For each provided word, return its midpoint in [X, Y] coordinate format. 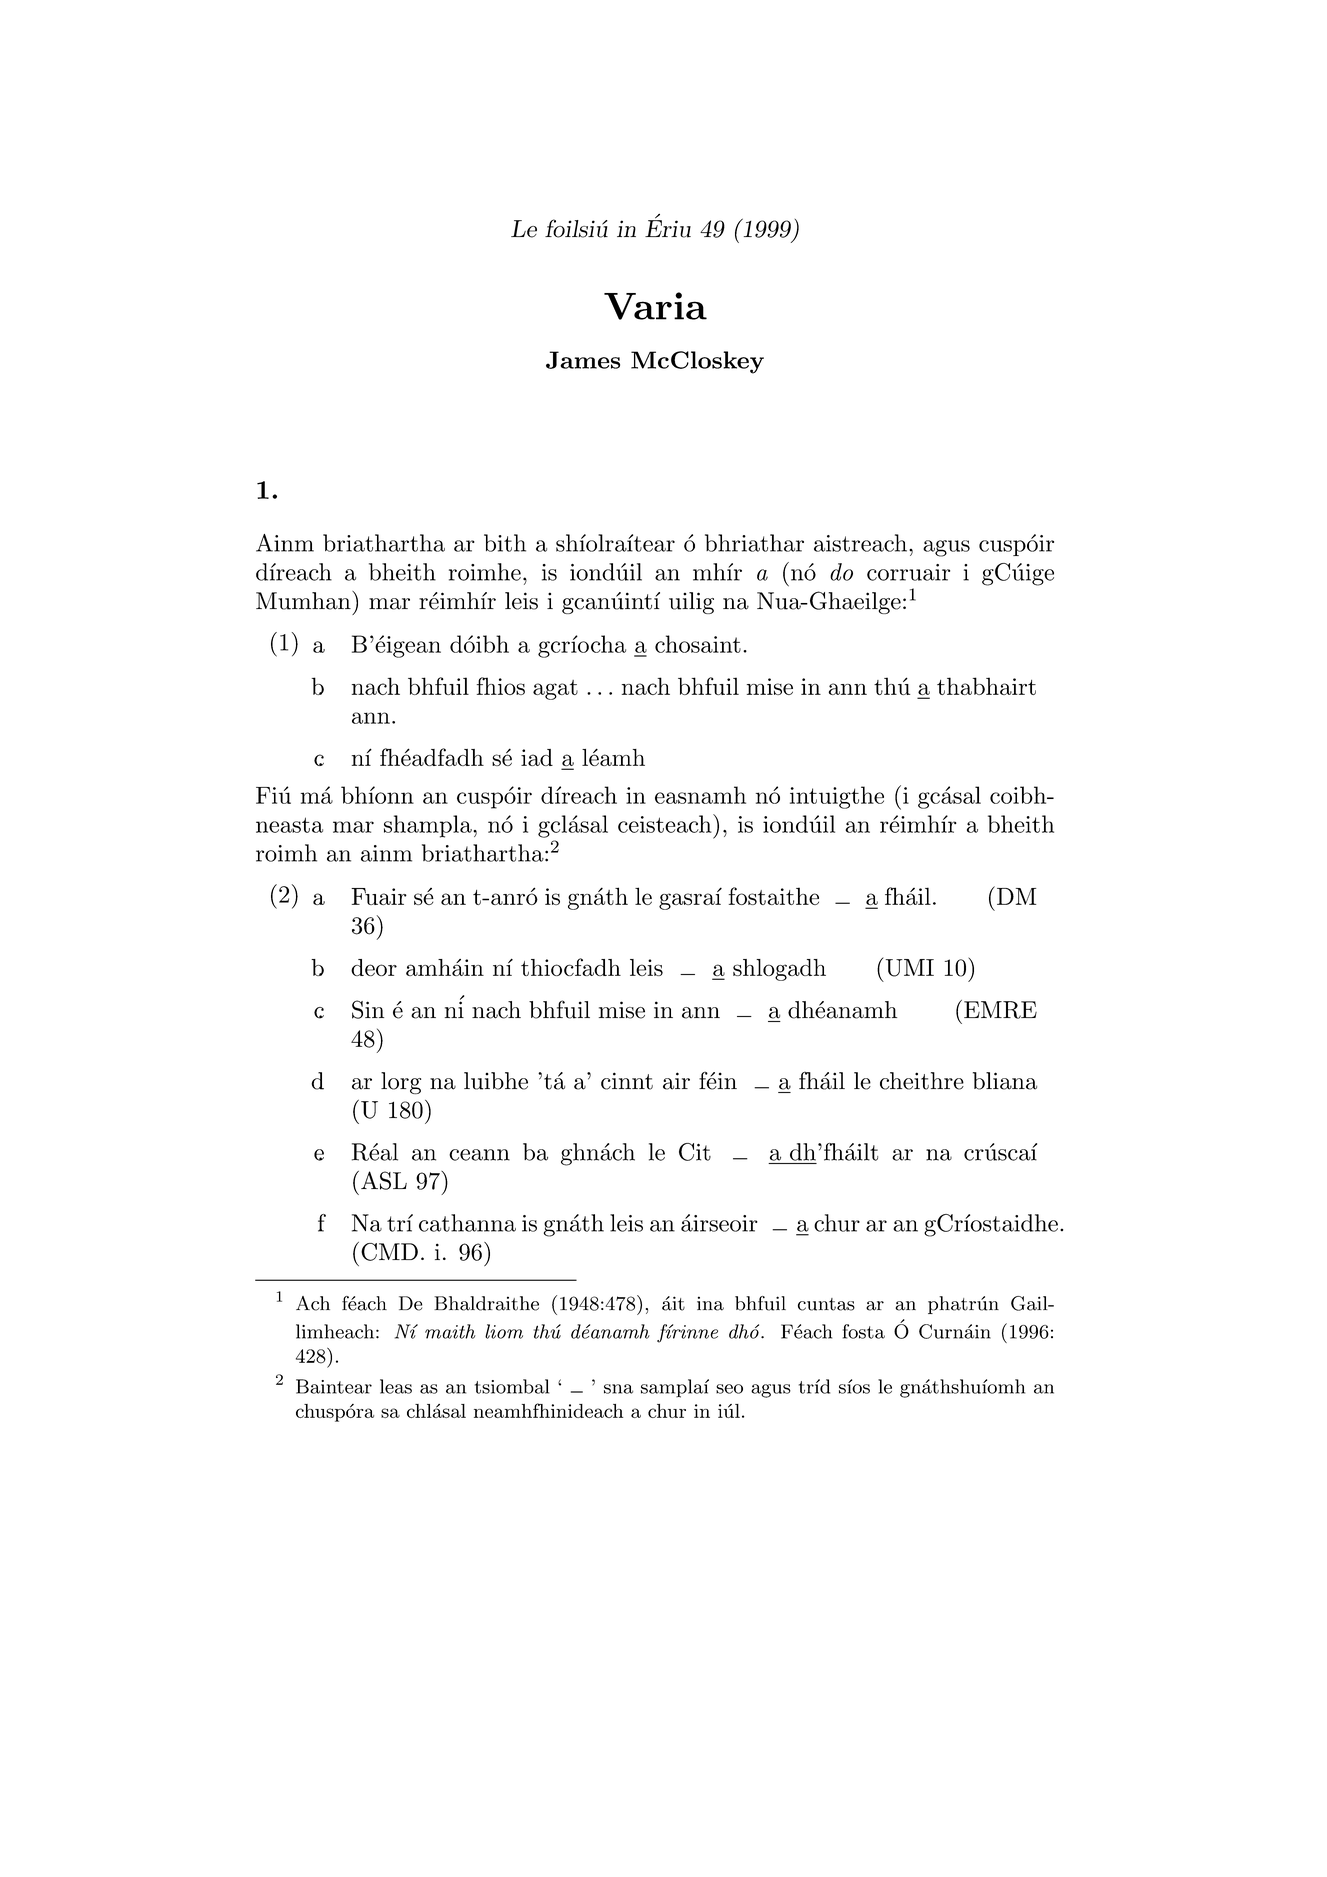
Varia [655, 306]
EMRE [1000, 1010]
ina [710, 1303]
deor [374, 967]
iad [537, 757]
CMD [389, 1252]
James [583, 360]
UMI [908, 967]
